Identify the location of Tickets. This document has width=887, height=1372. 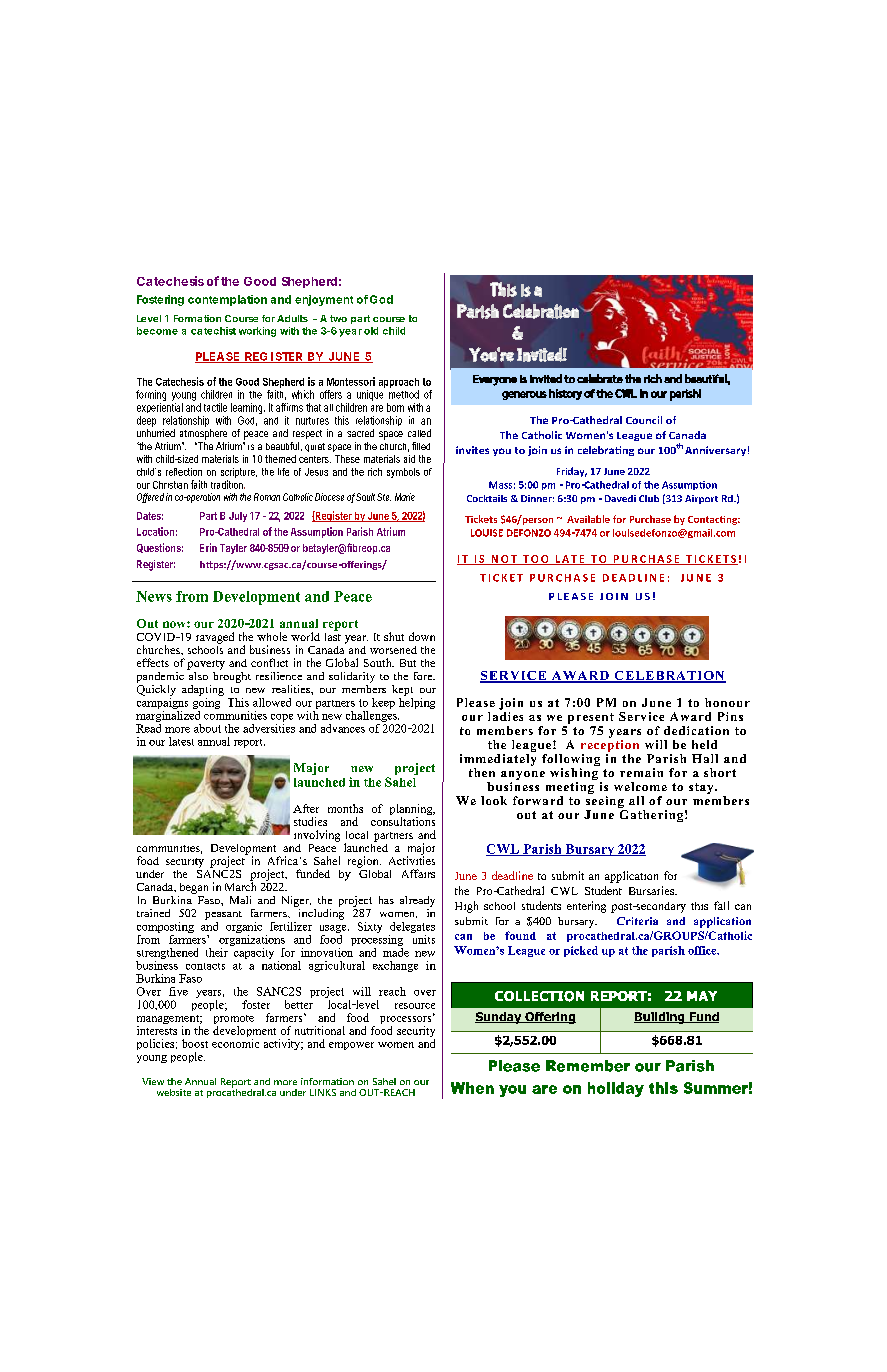
(481, 519).
